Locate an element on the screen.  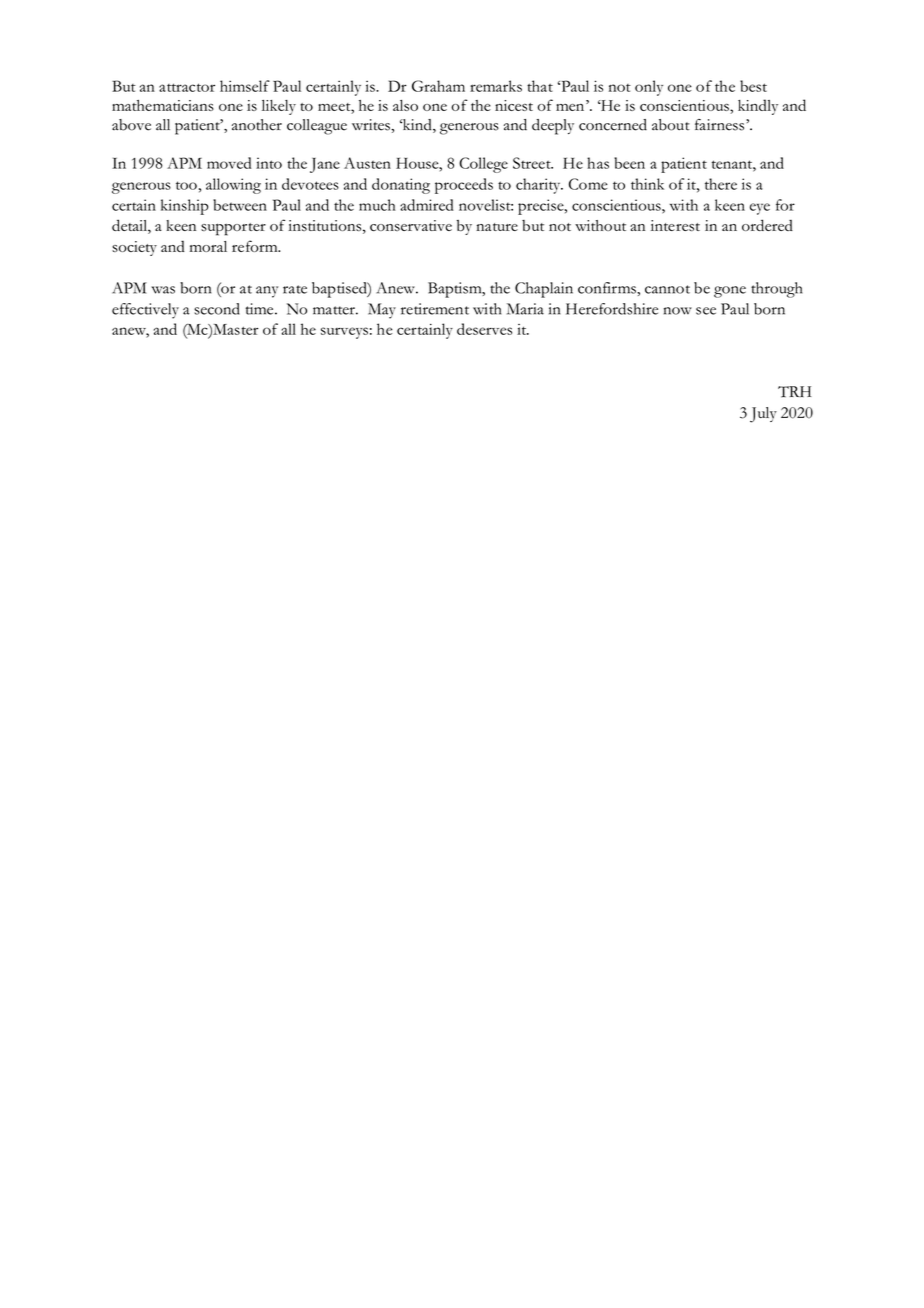
best is located at coordinates (753, 86).
